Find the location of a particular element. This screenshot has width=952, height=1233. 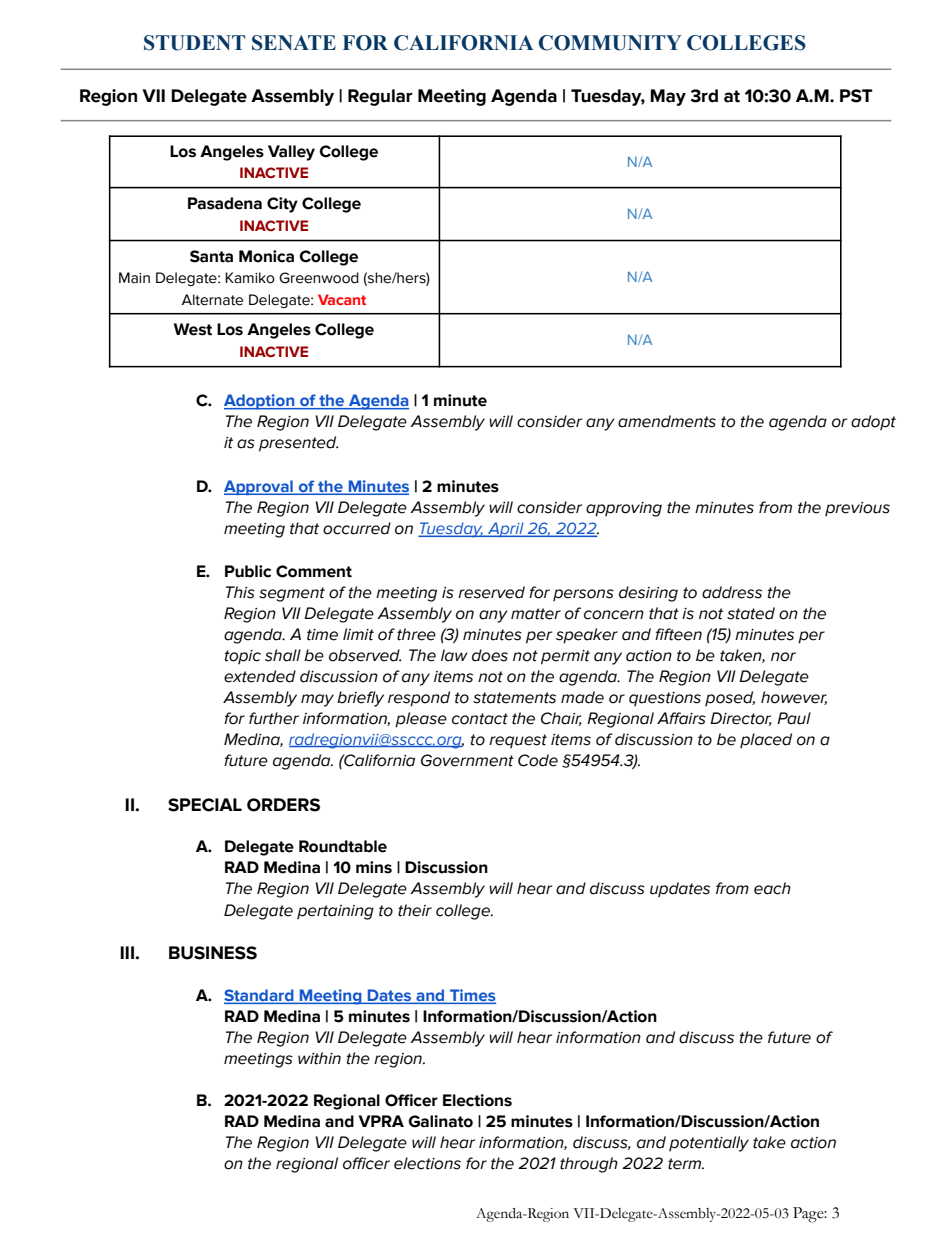

STUDENT is located at coordinates (194, 43).
